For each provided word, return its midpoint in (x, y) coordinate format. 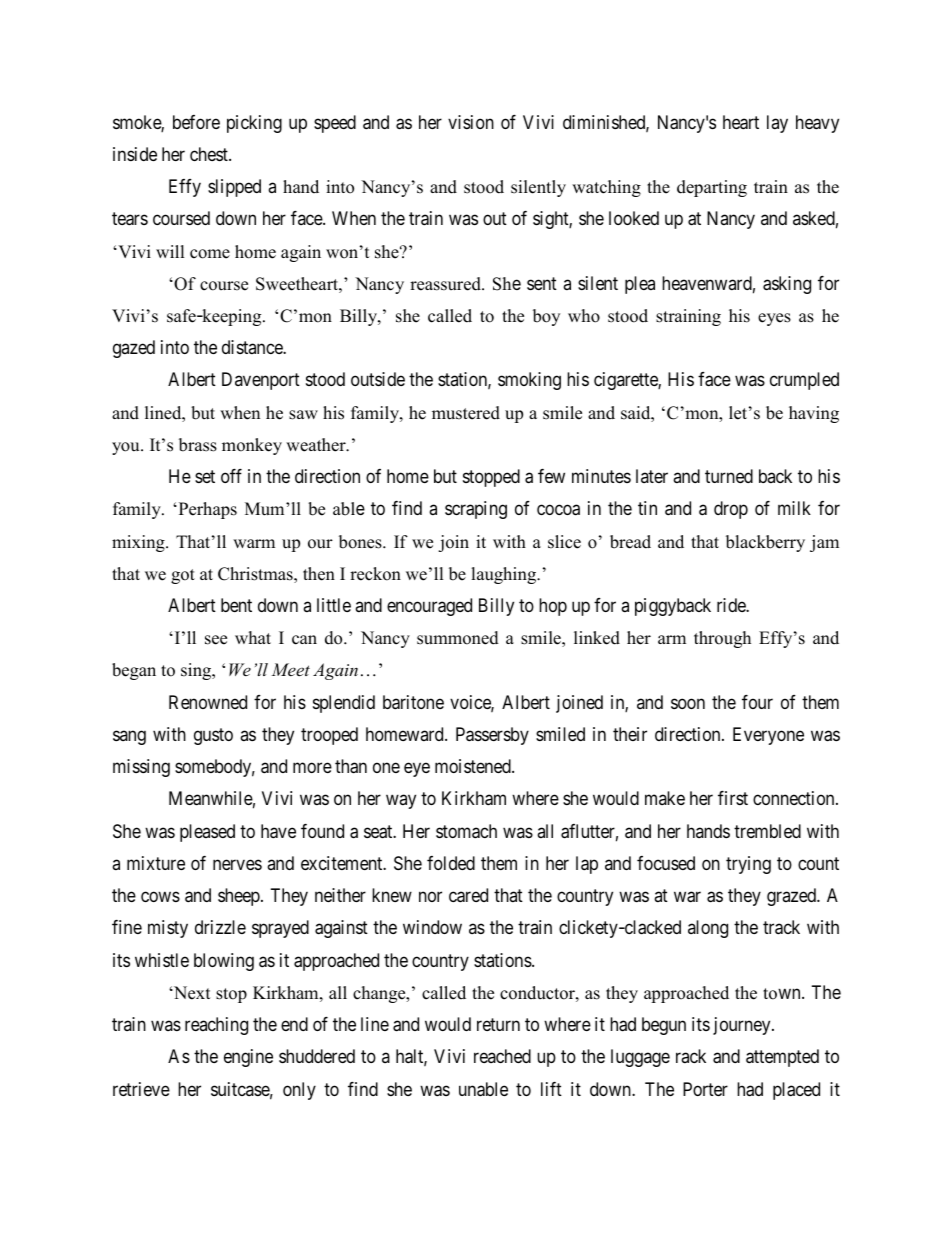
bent (236, 605)
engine (248, 1058)
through (722, 639)
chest (210, 154)
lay (777, 124)
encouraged (429, 607)
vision (471, 122)
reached (502, 1056)
